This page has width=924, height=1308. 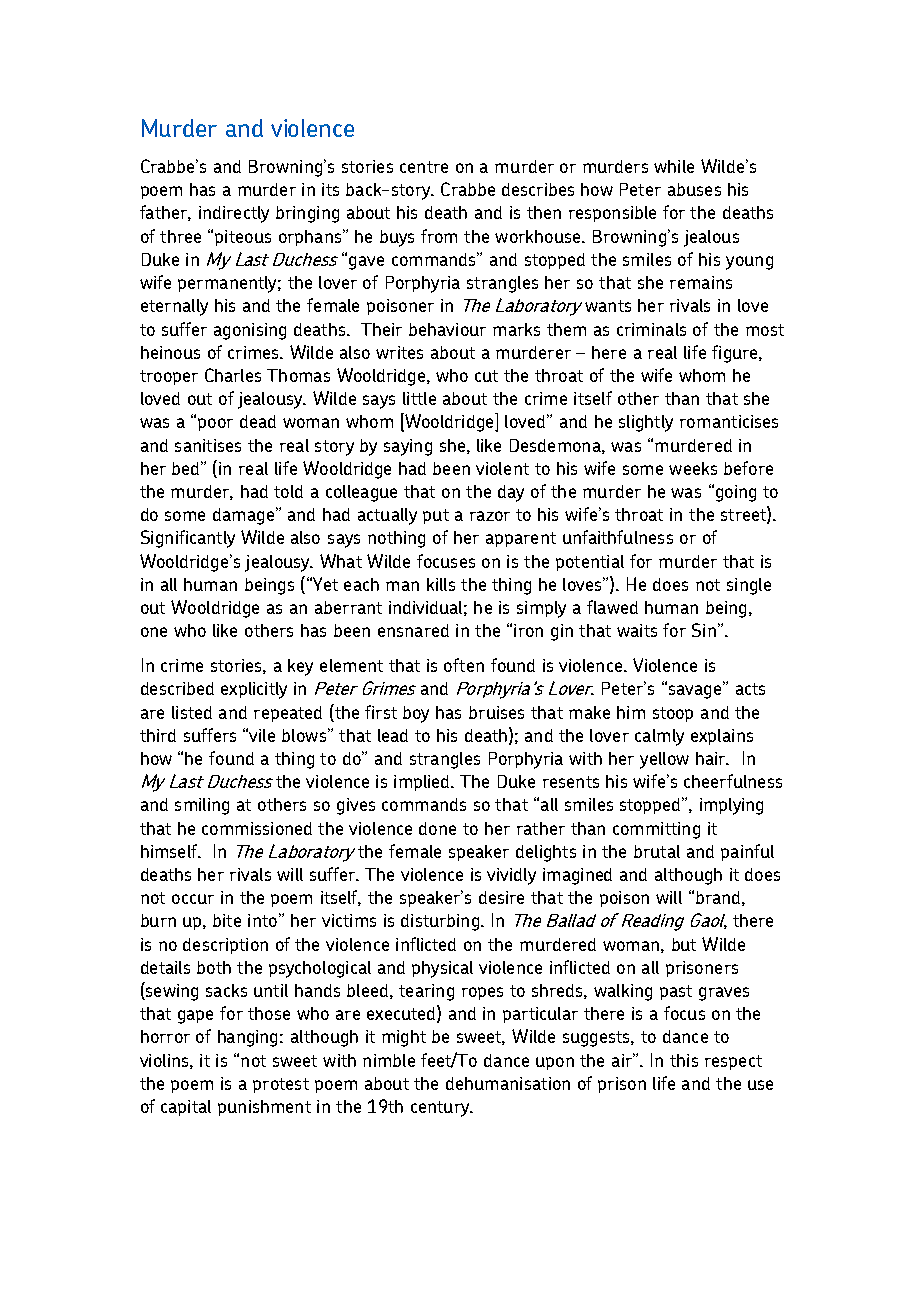 I want to click on often, so click(x=464, y=665).
